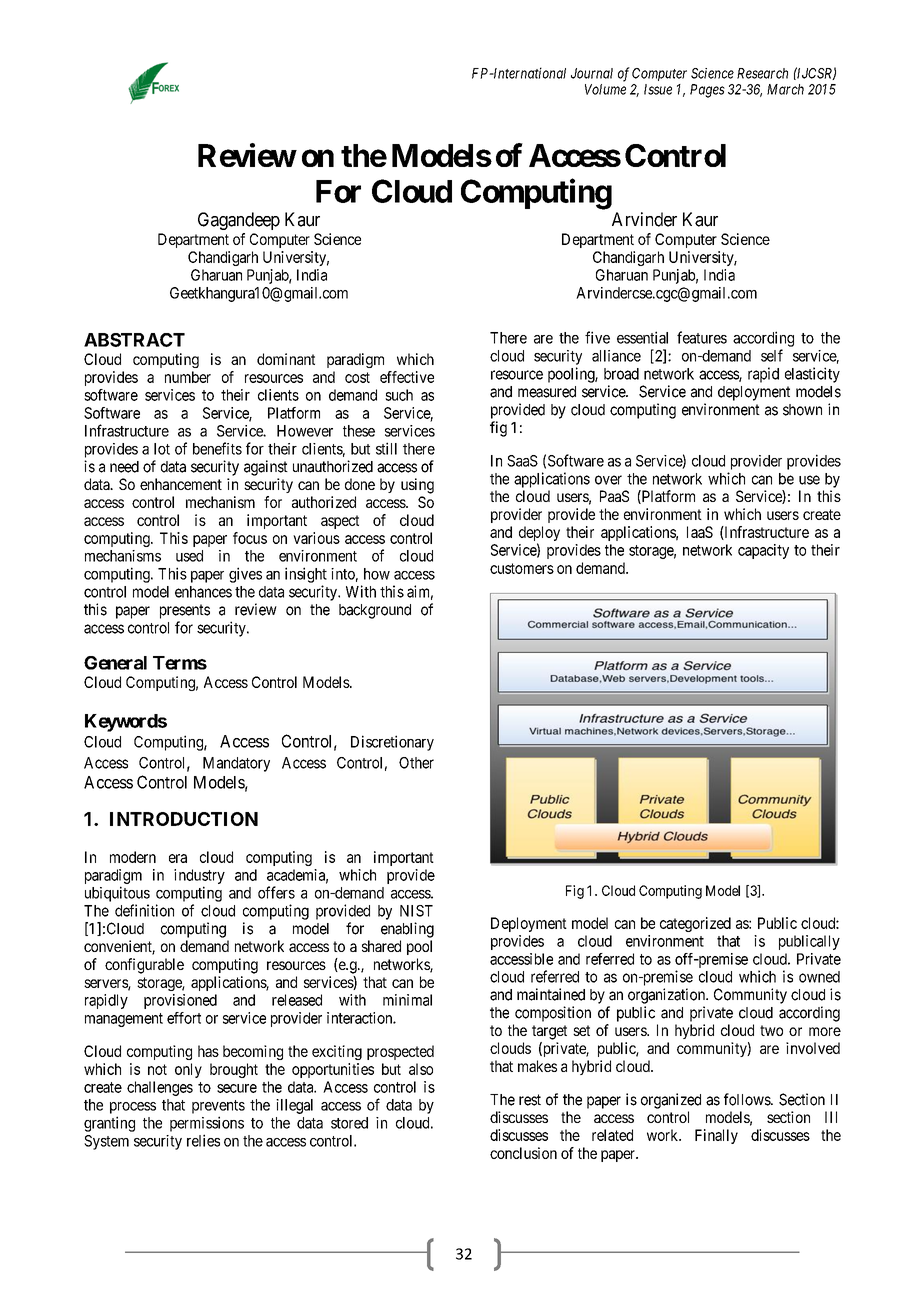 Image resolution: width=924 pixels, height=1308 pixels. I want to click on benefits, so click(217, 448).
